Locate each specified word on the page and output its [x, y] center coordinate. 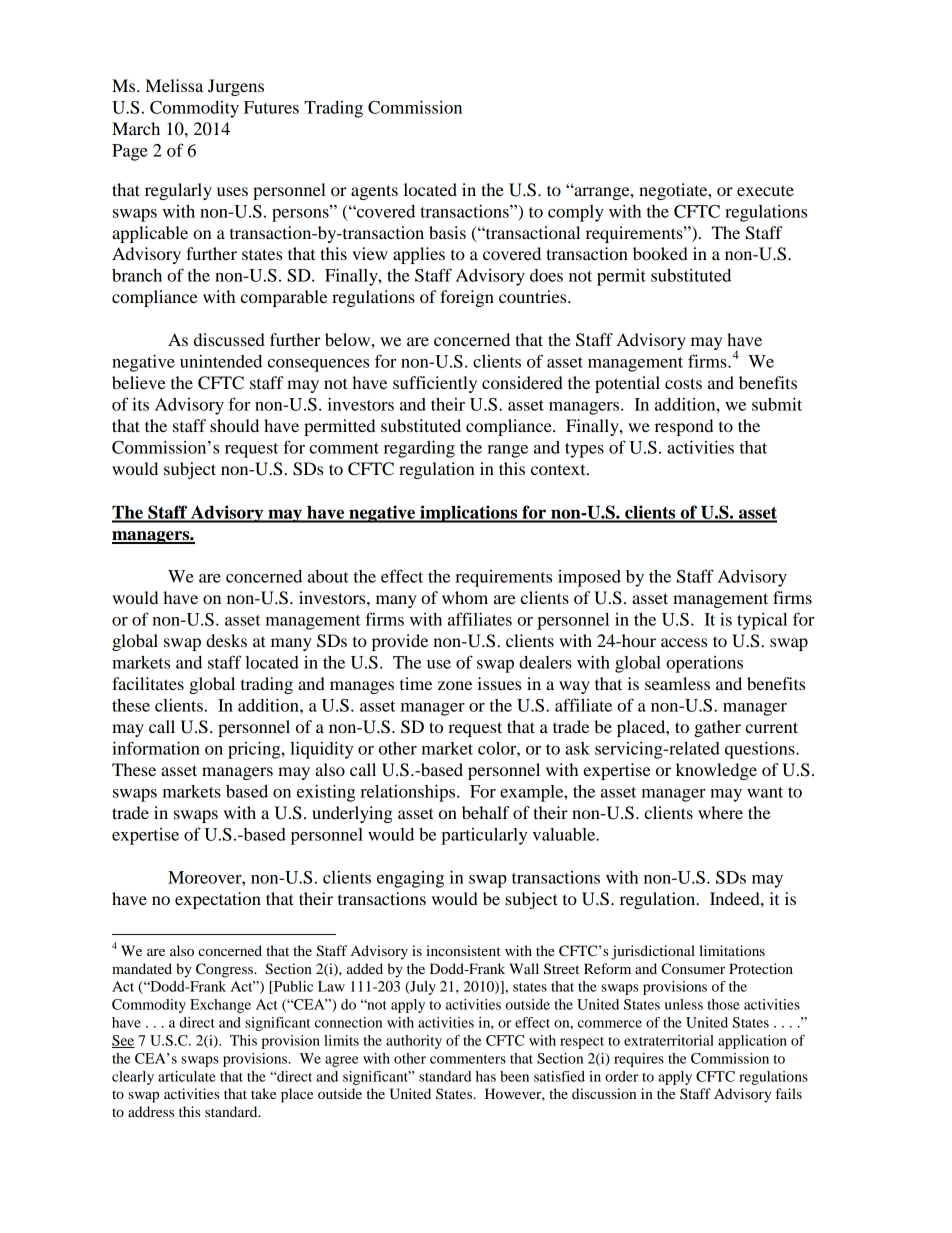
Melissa [174, 85]
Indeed [736, 898]
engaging [410, 879]
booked [660, 253]
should [234, 425]
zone [455, 685]
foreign [467, 298]
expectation [218, 900]
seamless [677, 683]
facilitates [148, 683]
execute [765, 190]
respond [684, 427]
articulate [187, 1076]
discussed [229, 339]
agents [374, 192]
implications [469, 514]
